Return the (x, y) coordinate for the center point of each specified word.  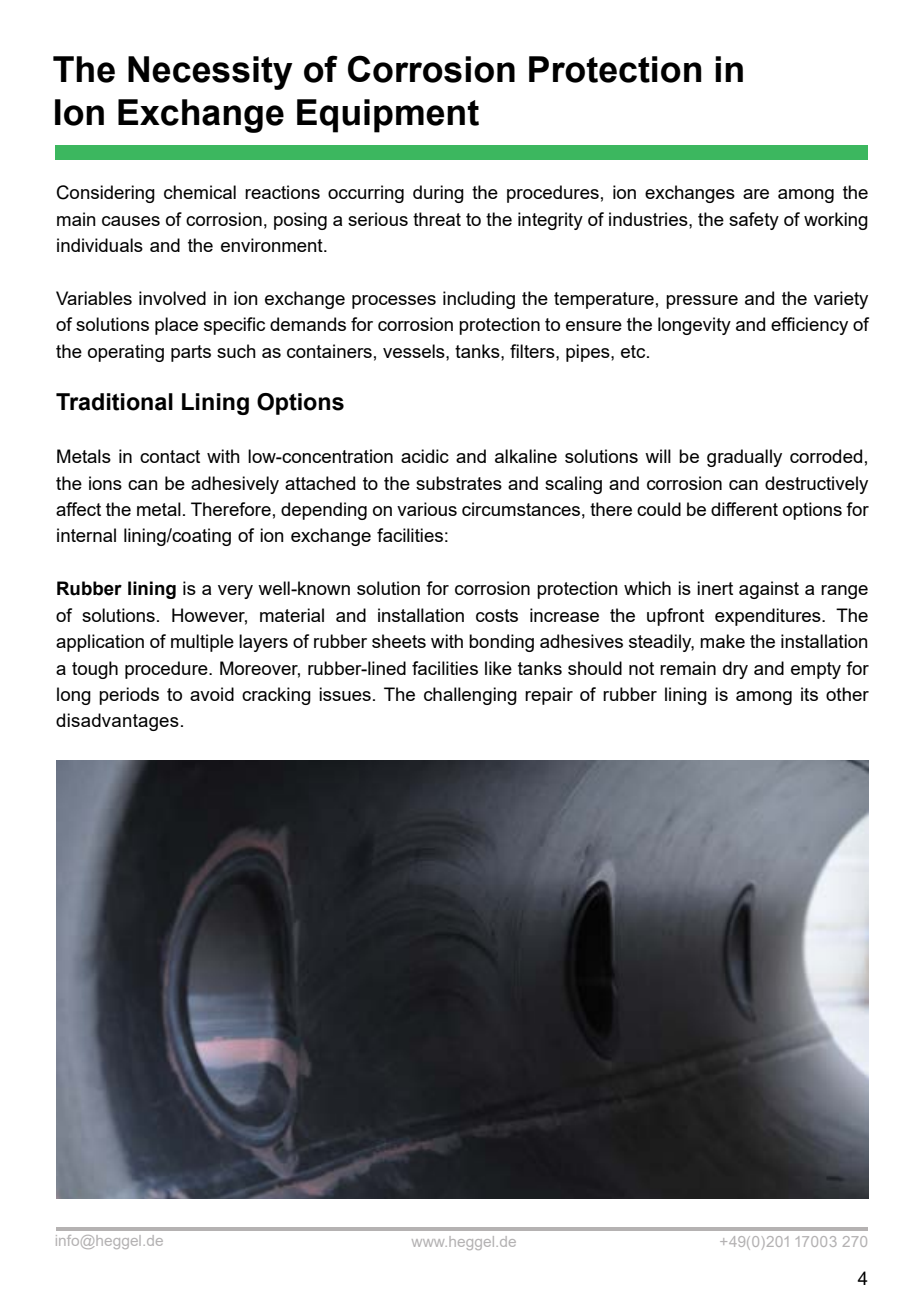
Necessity (210, 73)
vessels (415, 351)
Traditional (114, 402)
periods (129, 696)
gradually (744, 458)
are (756, 194)
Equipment (388, 116)
